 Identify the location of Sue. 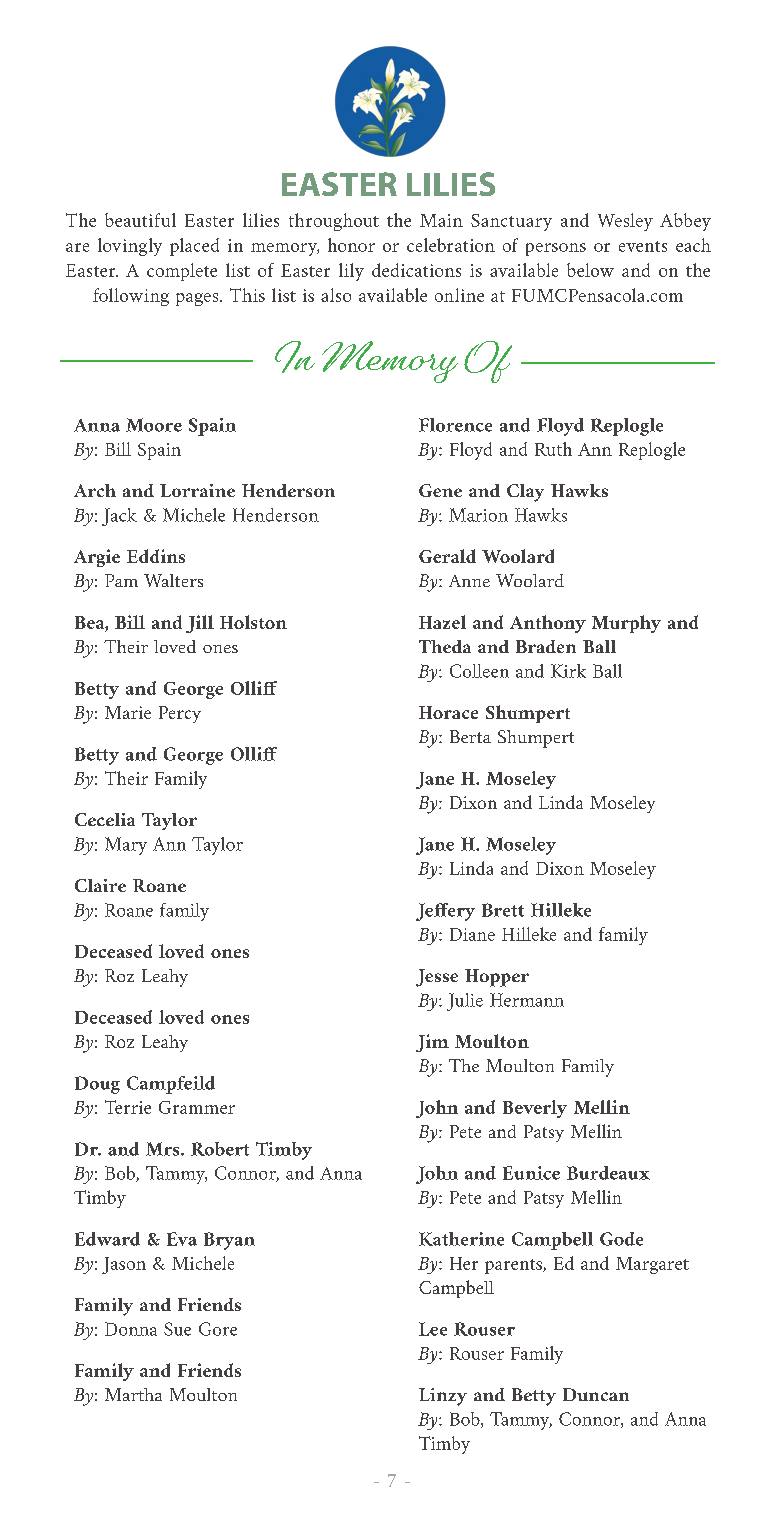
(177, 1329).
